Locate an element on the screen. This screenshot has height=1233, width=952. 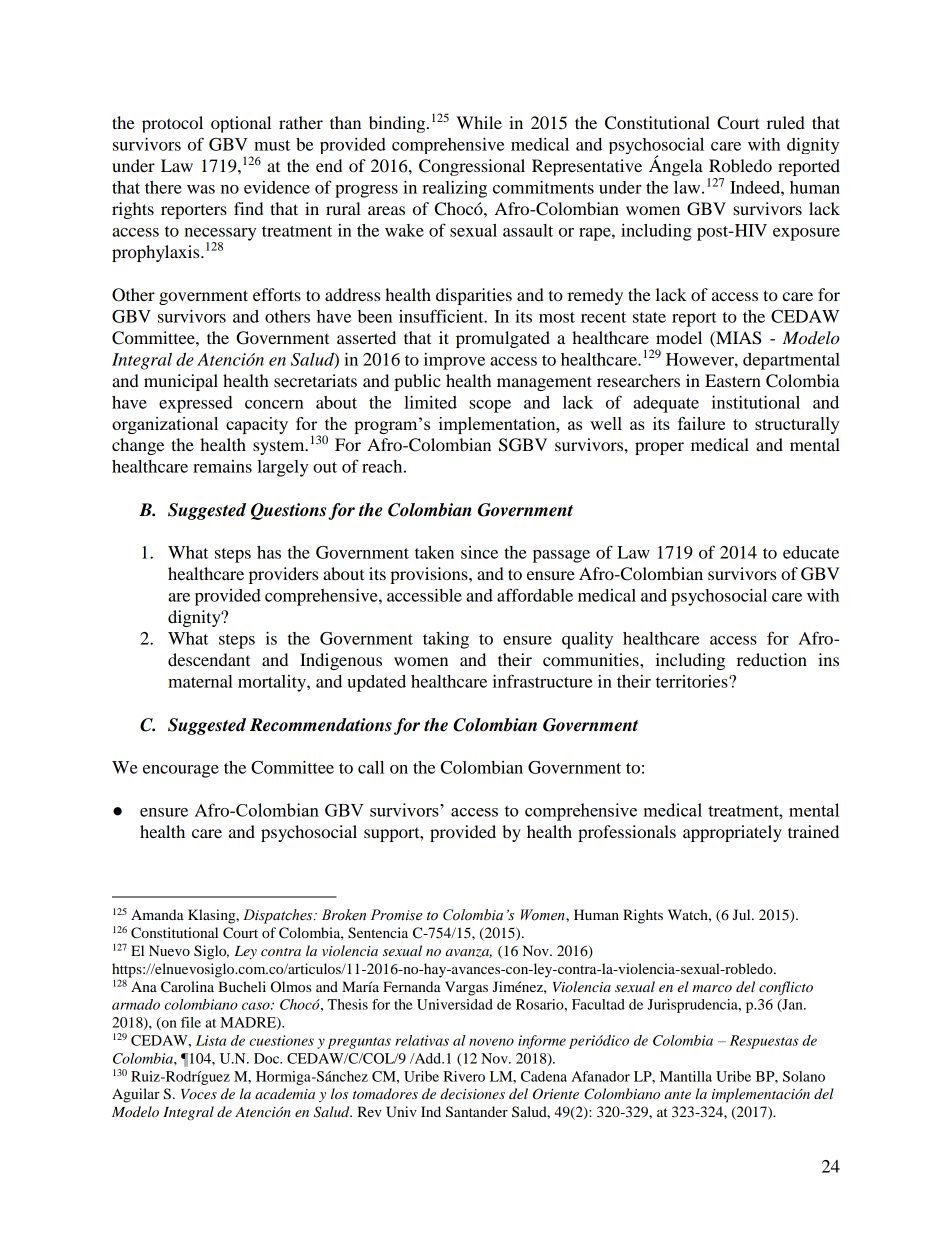
failure is located at coordinates (701, 423).
